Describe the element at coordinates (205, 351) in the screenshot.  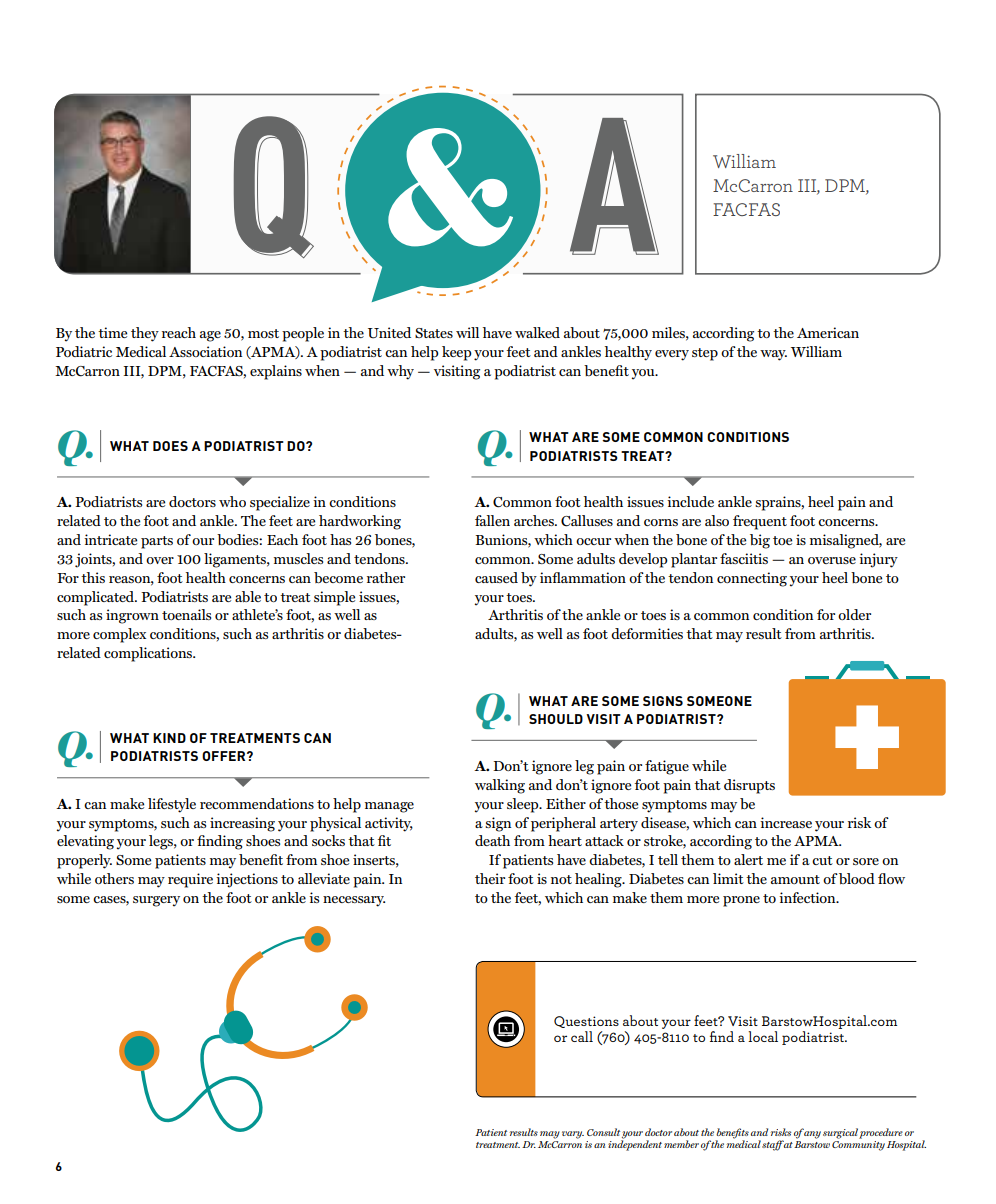
I see `Association` at that location.
